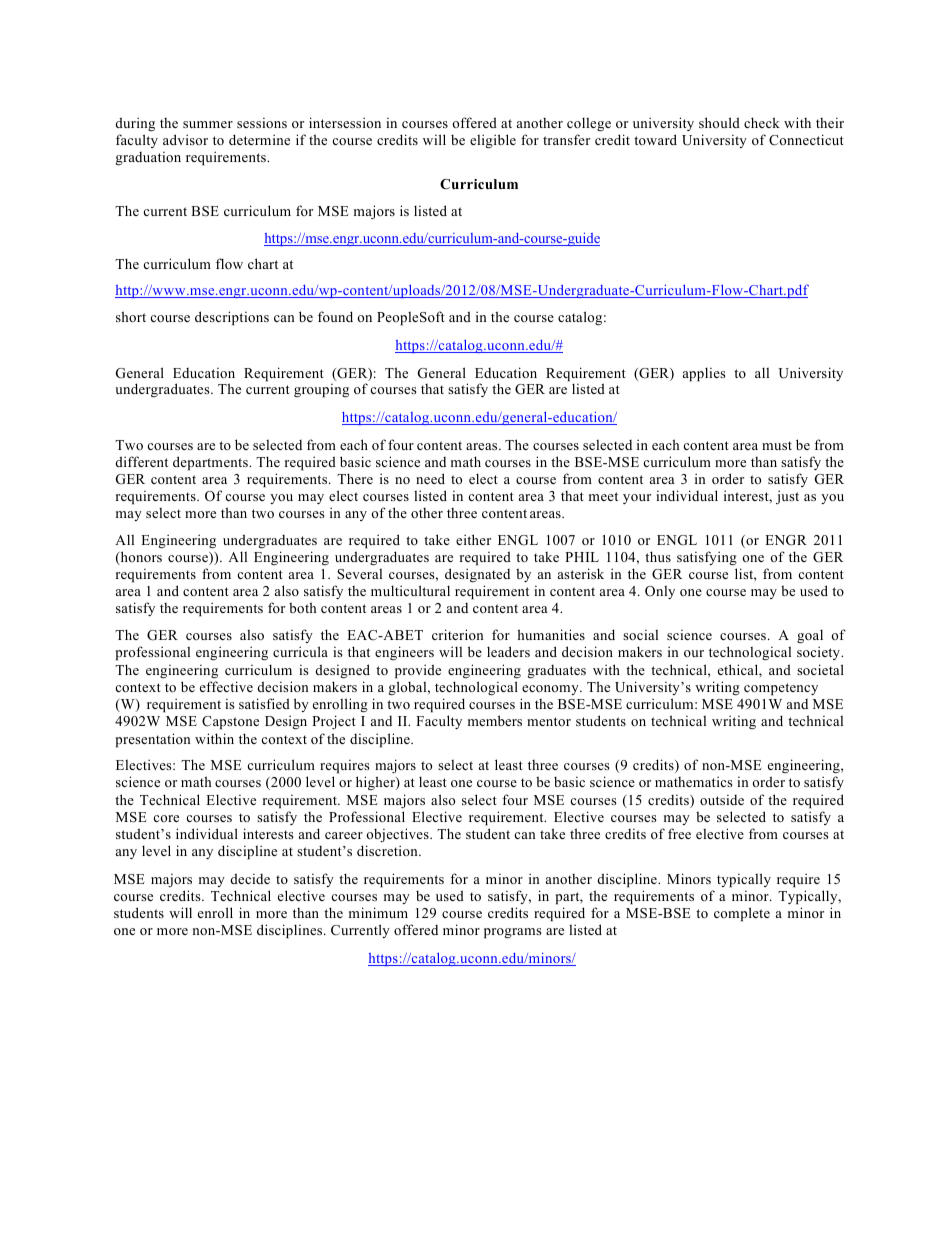 This screenshot has width=952, height=1233. I want to click on members, so click(495, 720).
